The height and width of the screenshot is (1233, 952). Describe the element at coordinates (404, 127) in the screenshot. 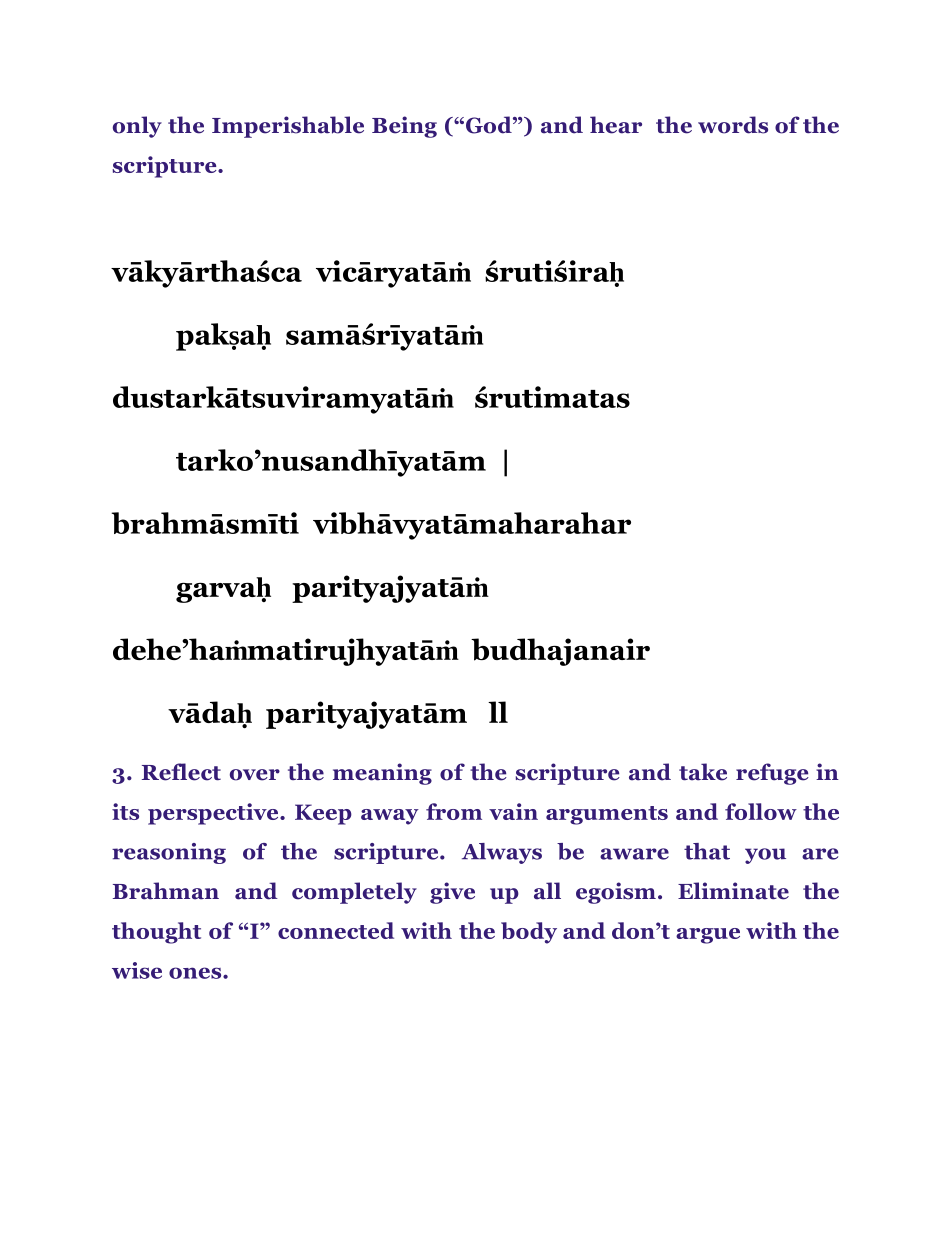

I see `Being` at that location.
